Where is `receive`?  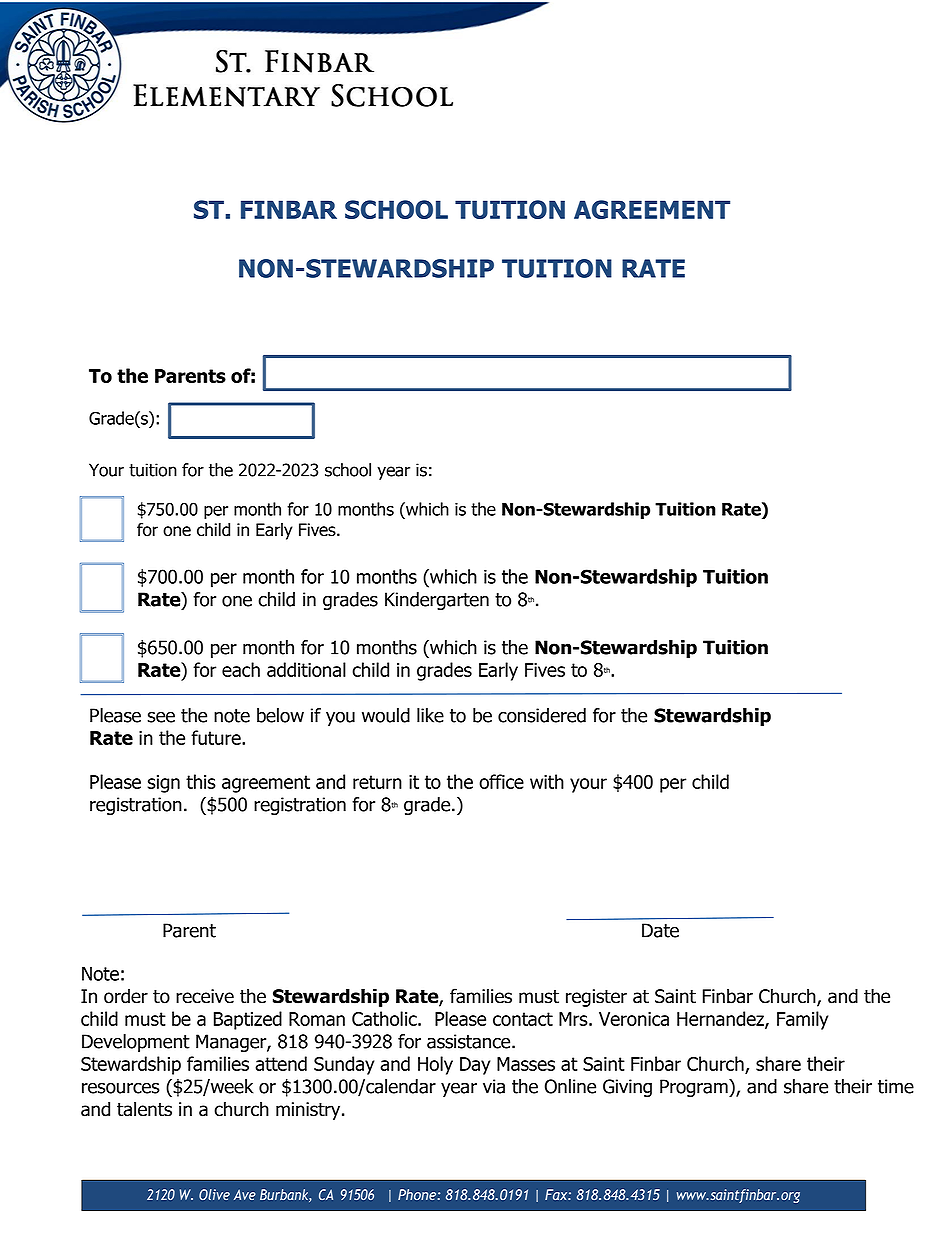 receive is located at coordinates (205, 996).
